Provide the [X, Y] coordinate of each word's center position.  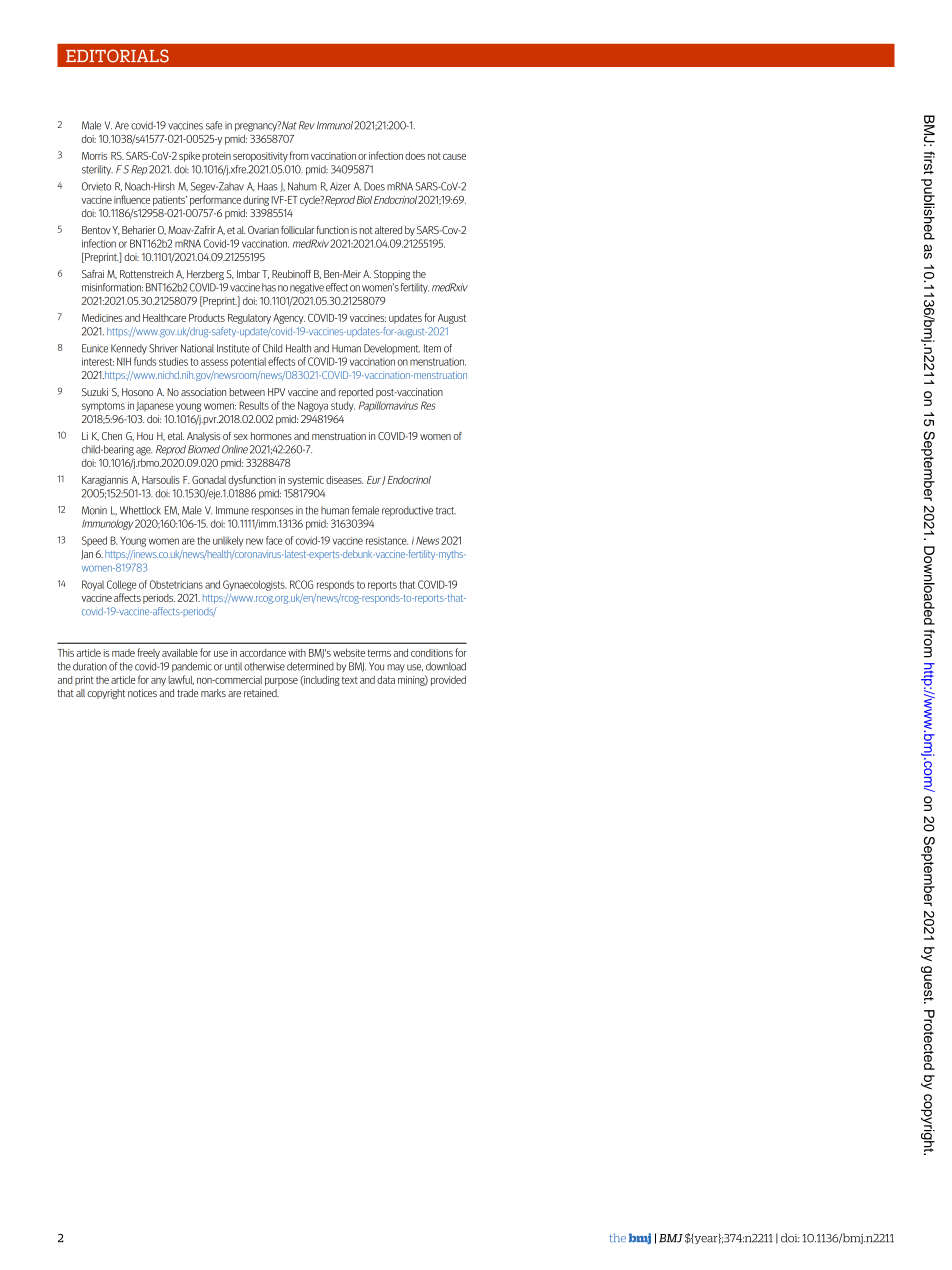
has [269, 287]
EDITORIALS [117, 56]
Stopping [392, 275]
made [123, 653]
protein [216, 157]
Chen [112, 436]
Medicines [102, 318]
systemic [306, 481]
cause [454, 157]
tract [446, 511]
